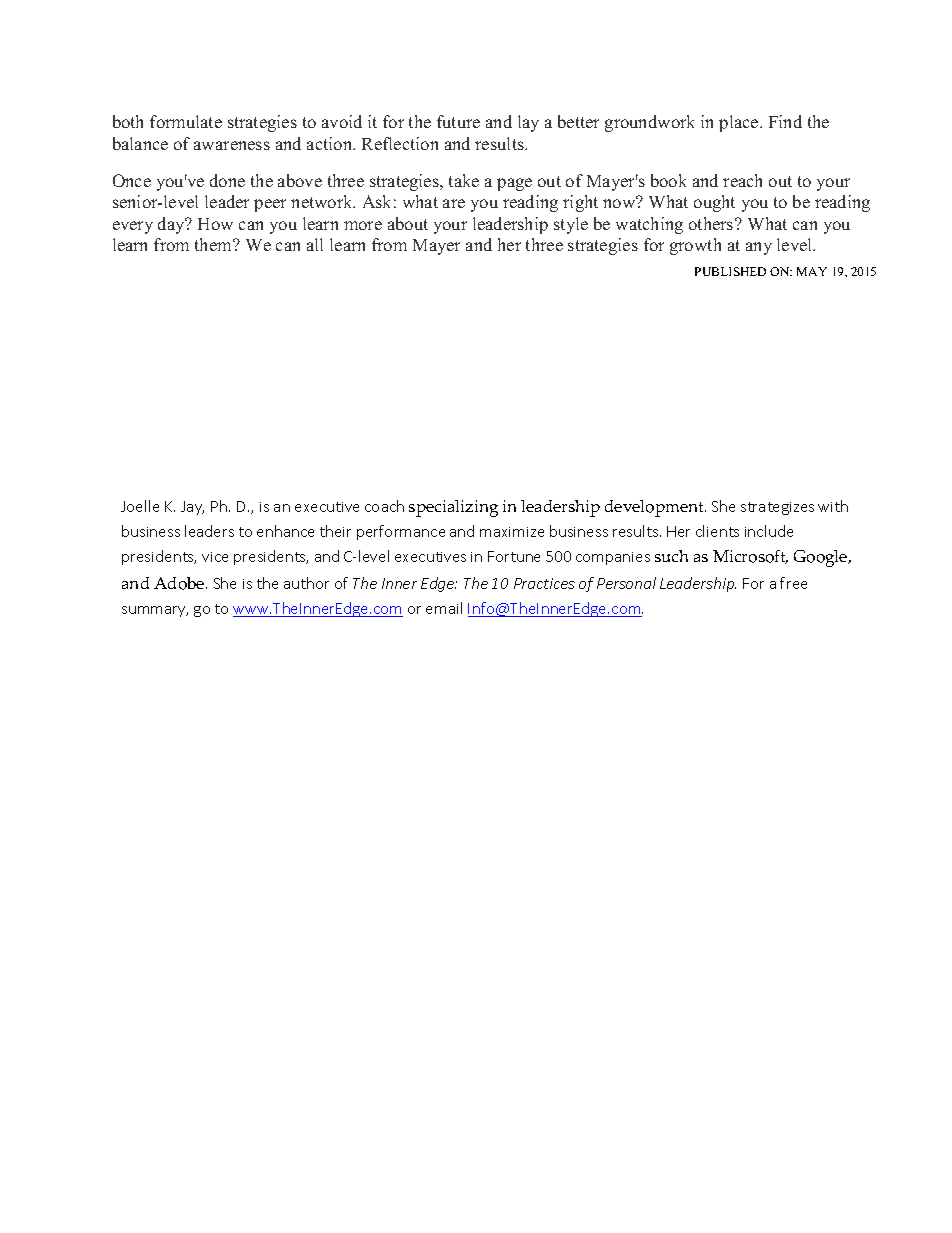 This image has height=1233, width=952. Describe the element at coordinates (759, 248) in the image. I see `any` at that location.
